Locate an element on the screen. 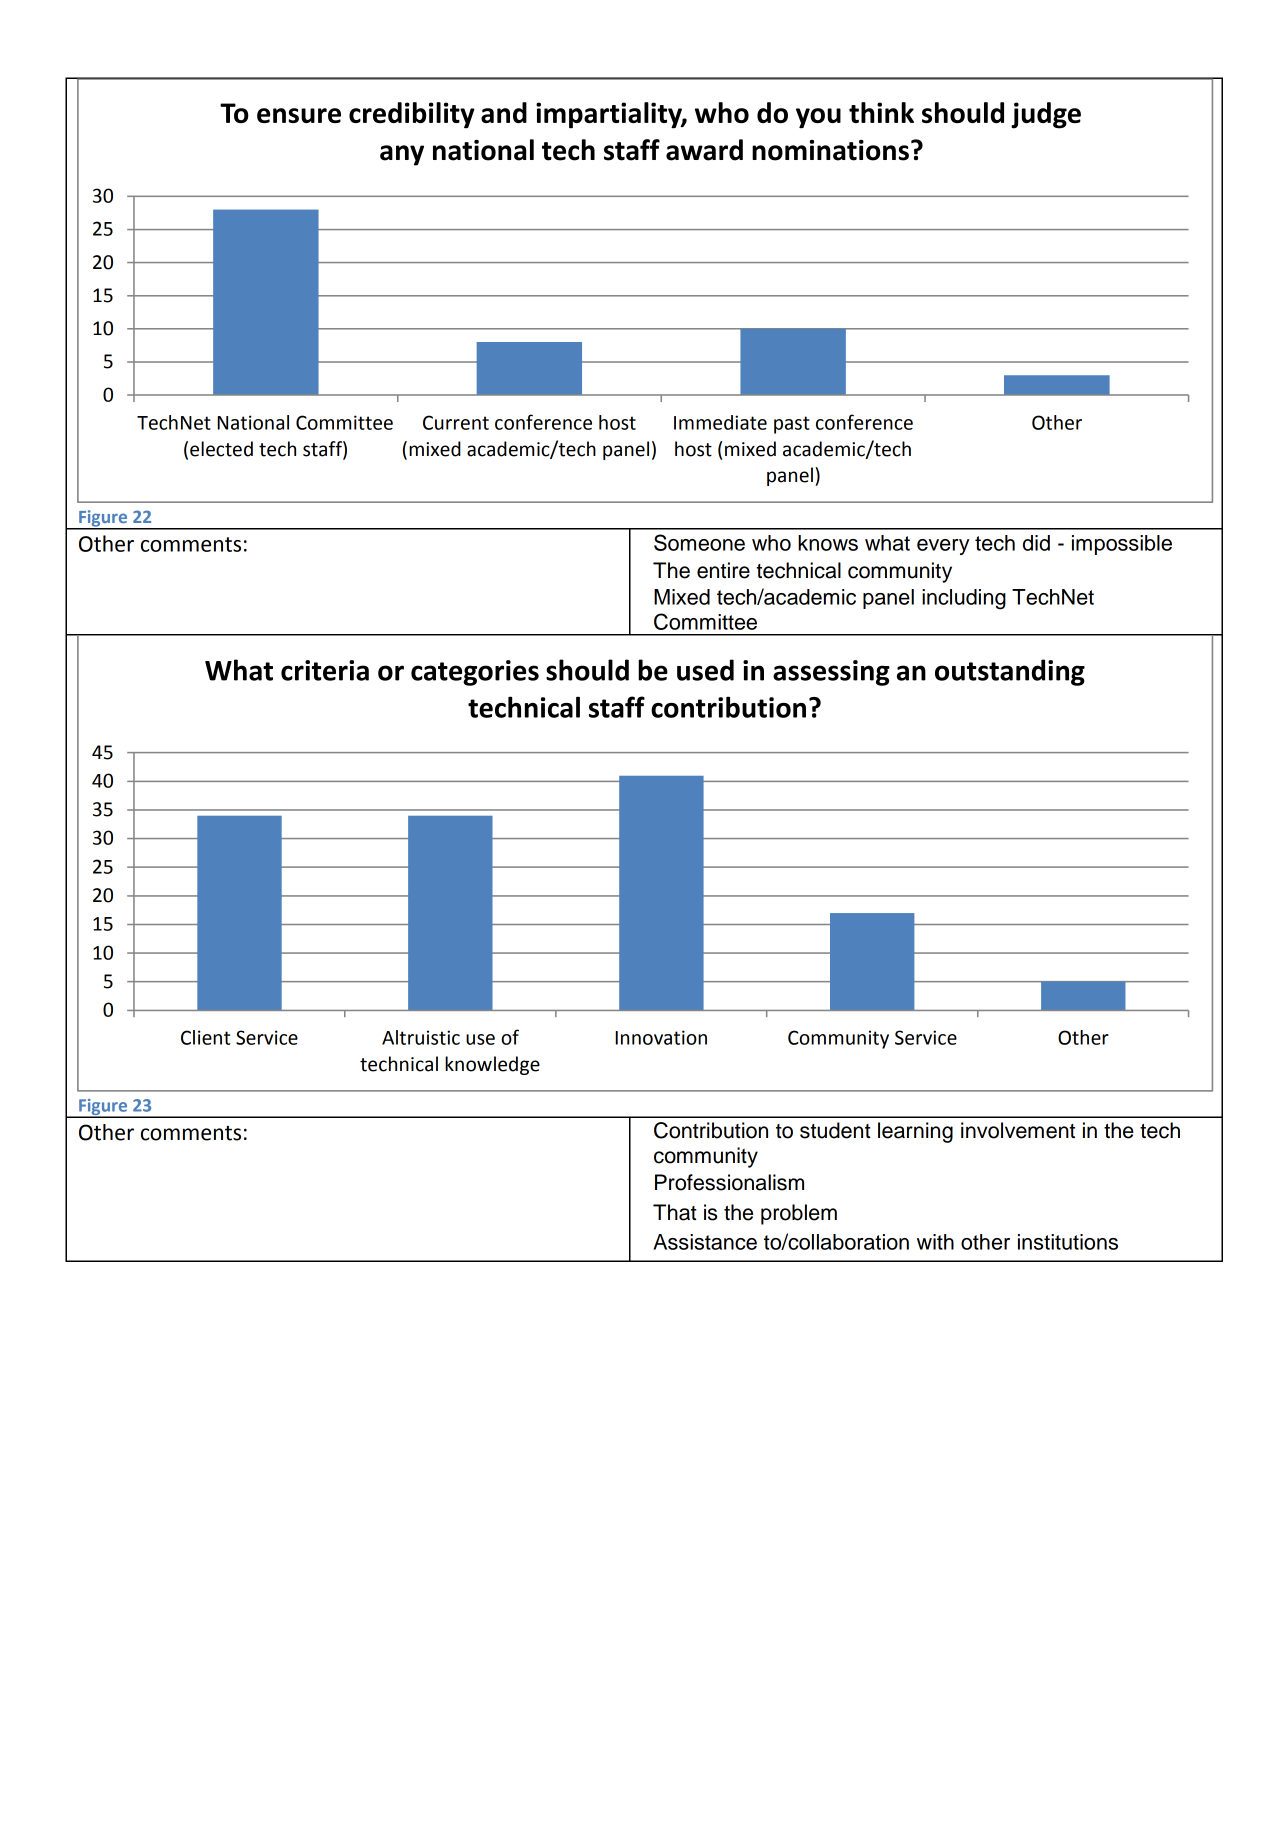 The width and height of the screenshot is (1288, 1822). elected is located at coordinates (221, 449).
